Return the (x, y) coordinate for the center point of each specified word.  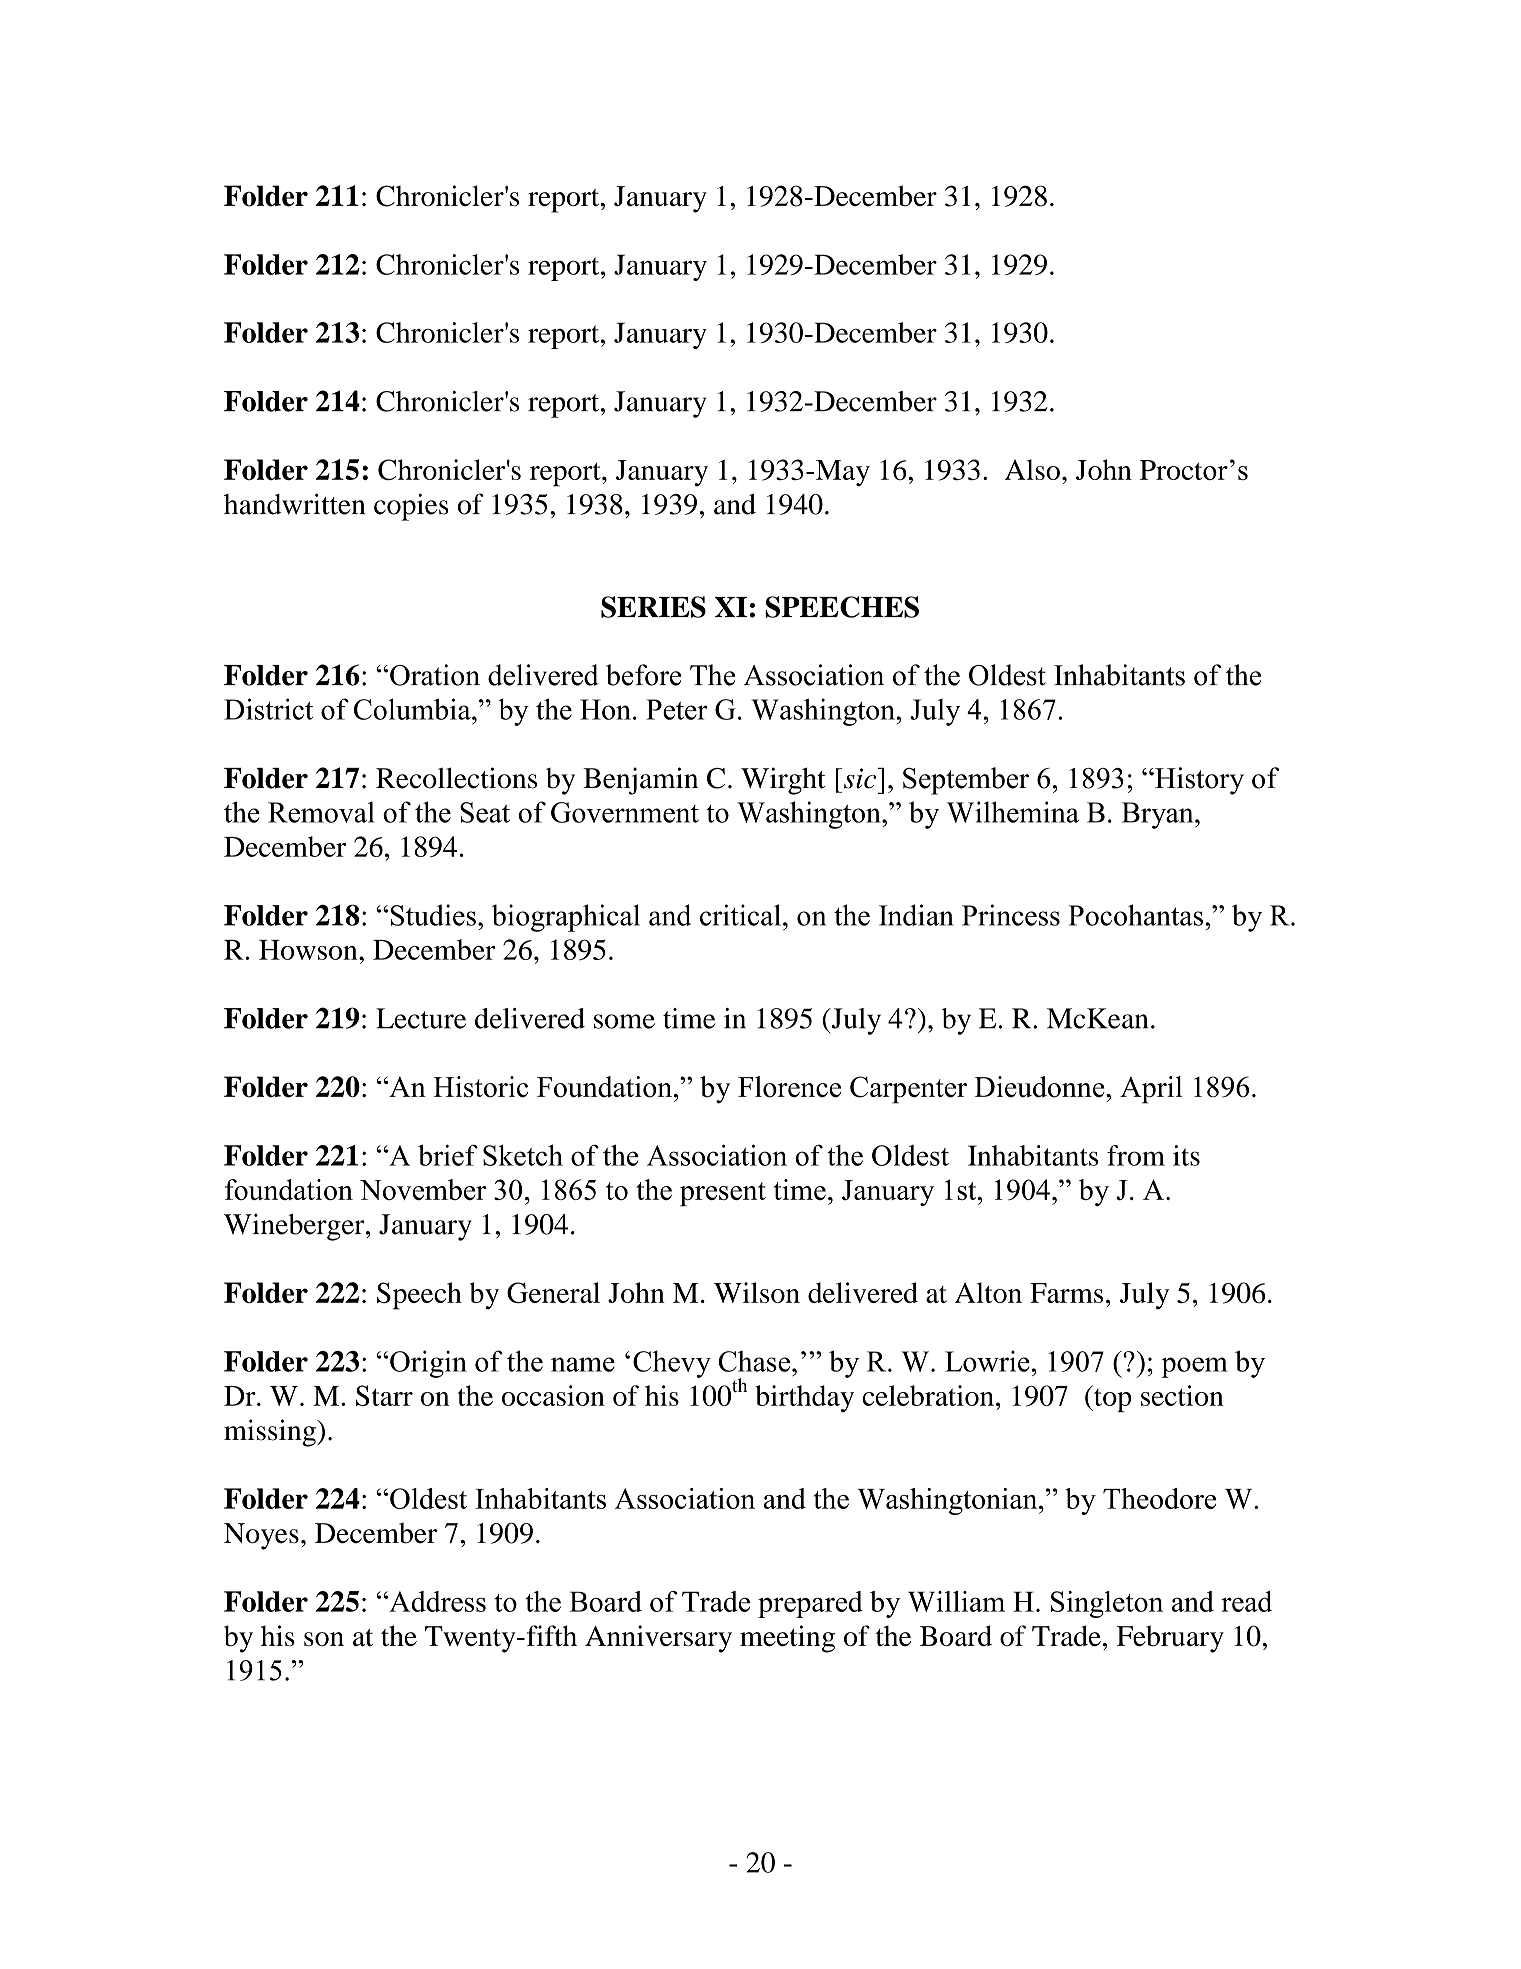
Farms (1066, 1293)
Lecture (421, 1018)
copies (411, 507)
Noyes (261, 1536)
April (1151, 1090)
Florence (789, 1087)
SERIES (653, 607)
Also (1032, 469)
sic (861, 778)
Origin (428, 1364)
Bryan (1159, 815)
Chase (756, 1361)
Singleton (1107, 1604)
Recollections (456, 778)
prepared (810, 1604)
